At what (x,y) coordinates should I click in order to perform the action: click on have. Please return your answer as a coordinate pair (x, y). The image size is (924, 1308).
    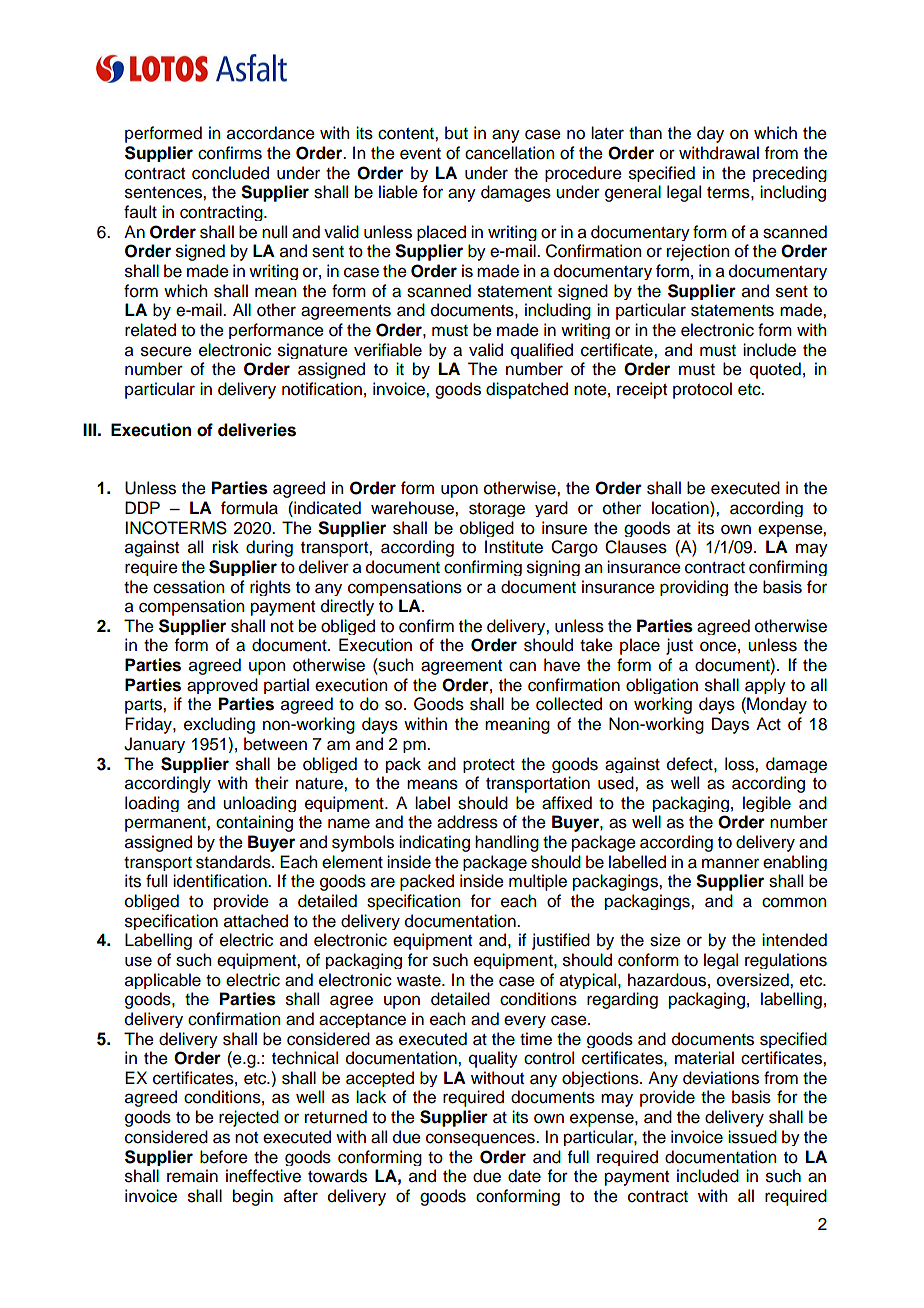
    Looking at the image, I should click on (562, 665).
